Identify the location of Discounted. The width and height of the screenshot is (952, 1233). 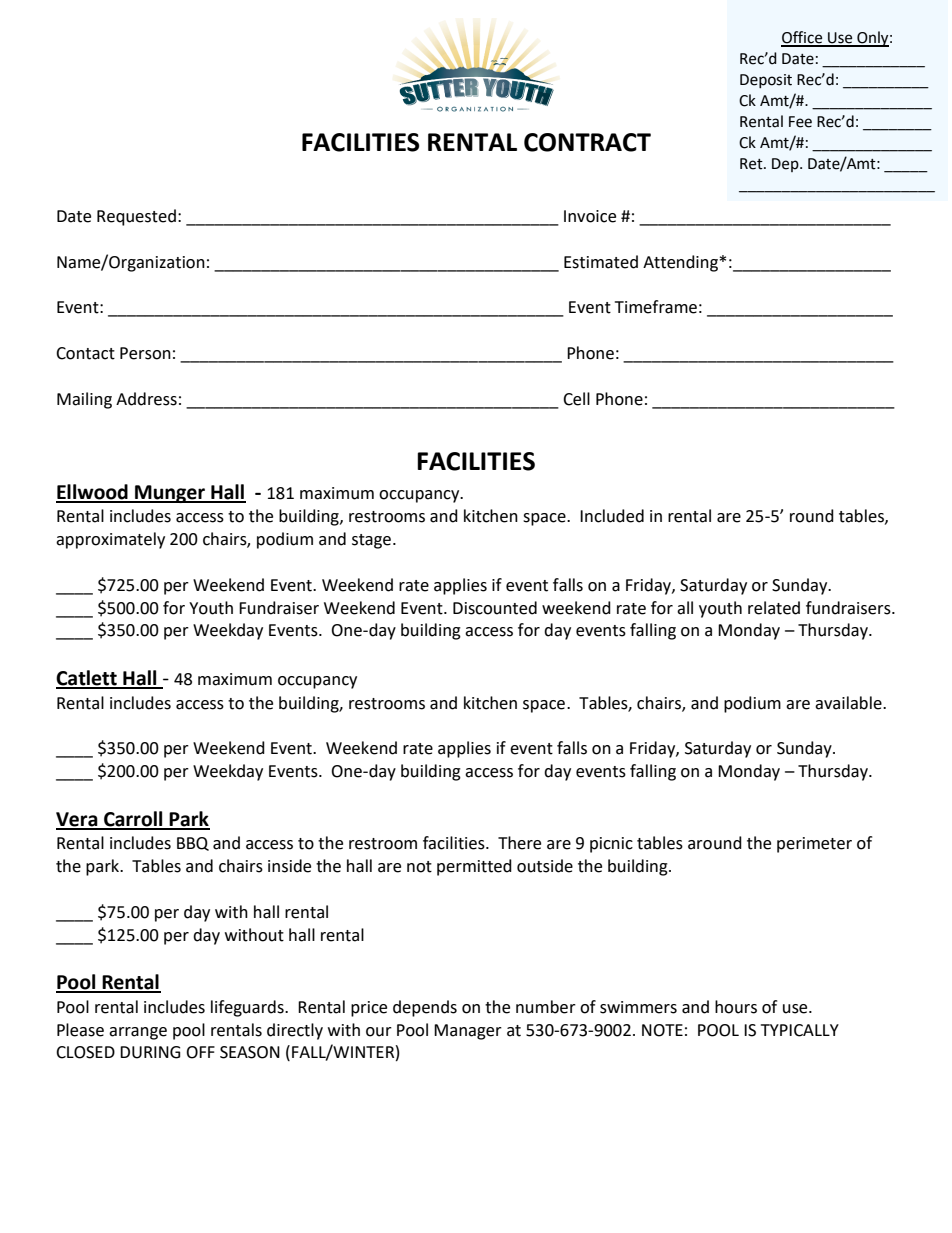
(495, 608).
